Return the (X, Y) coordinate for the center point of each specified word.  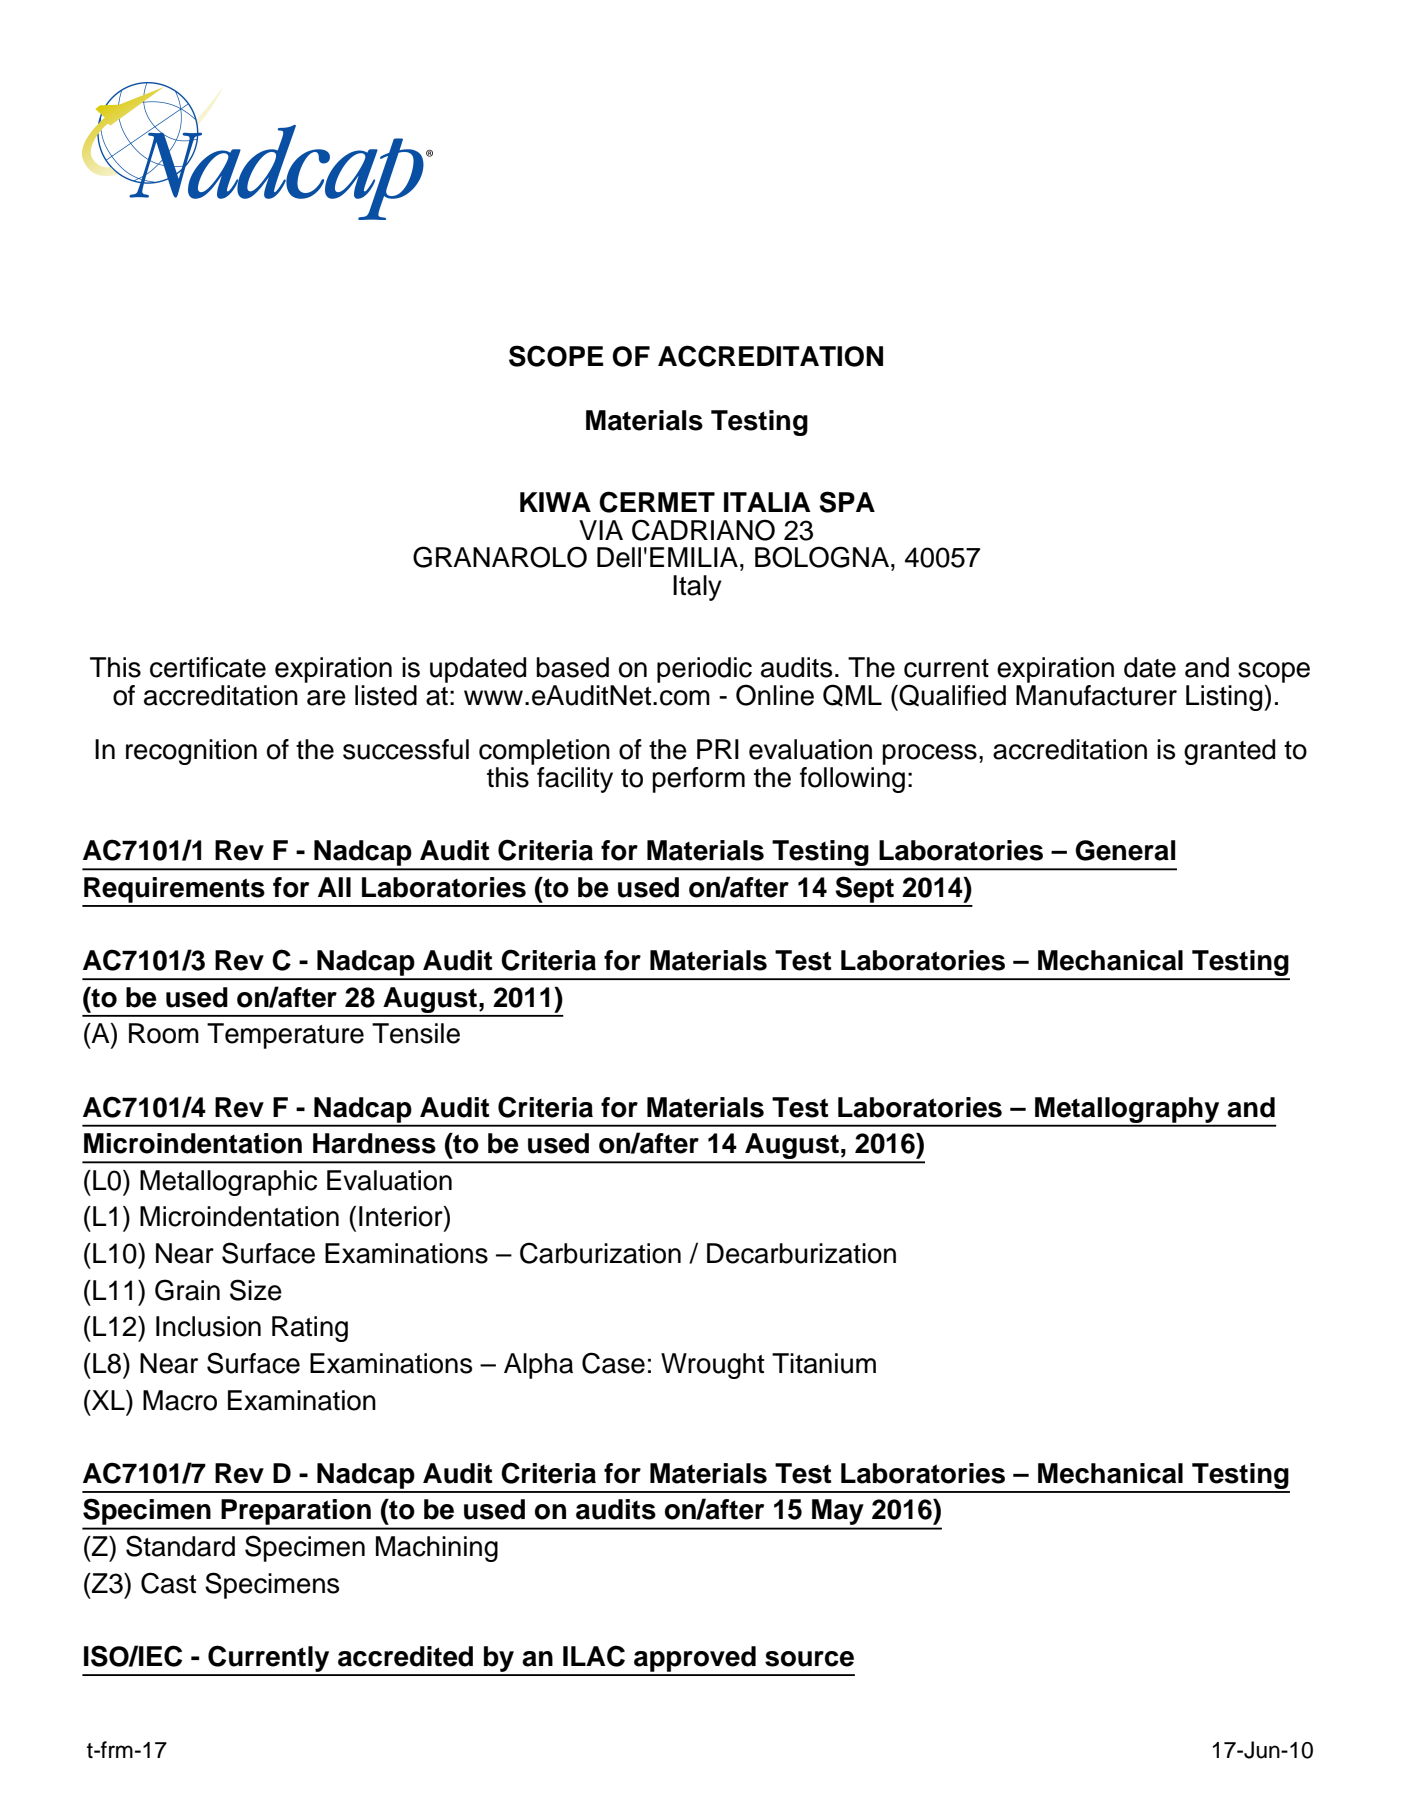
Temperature (285, 1036)
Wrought (712, 1366)
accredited (405, 1656)
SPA (847, 502)
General (1125, 850)
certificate (208, 667)
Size (256, 1290)
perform (698, 780)
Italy (697, 588)
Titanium (824, 1363)
